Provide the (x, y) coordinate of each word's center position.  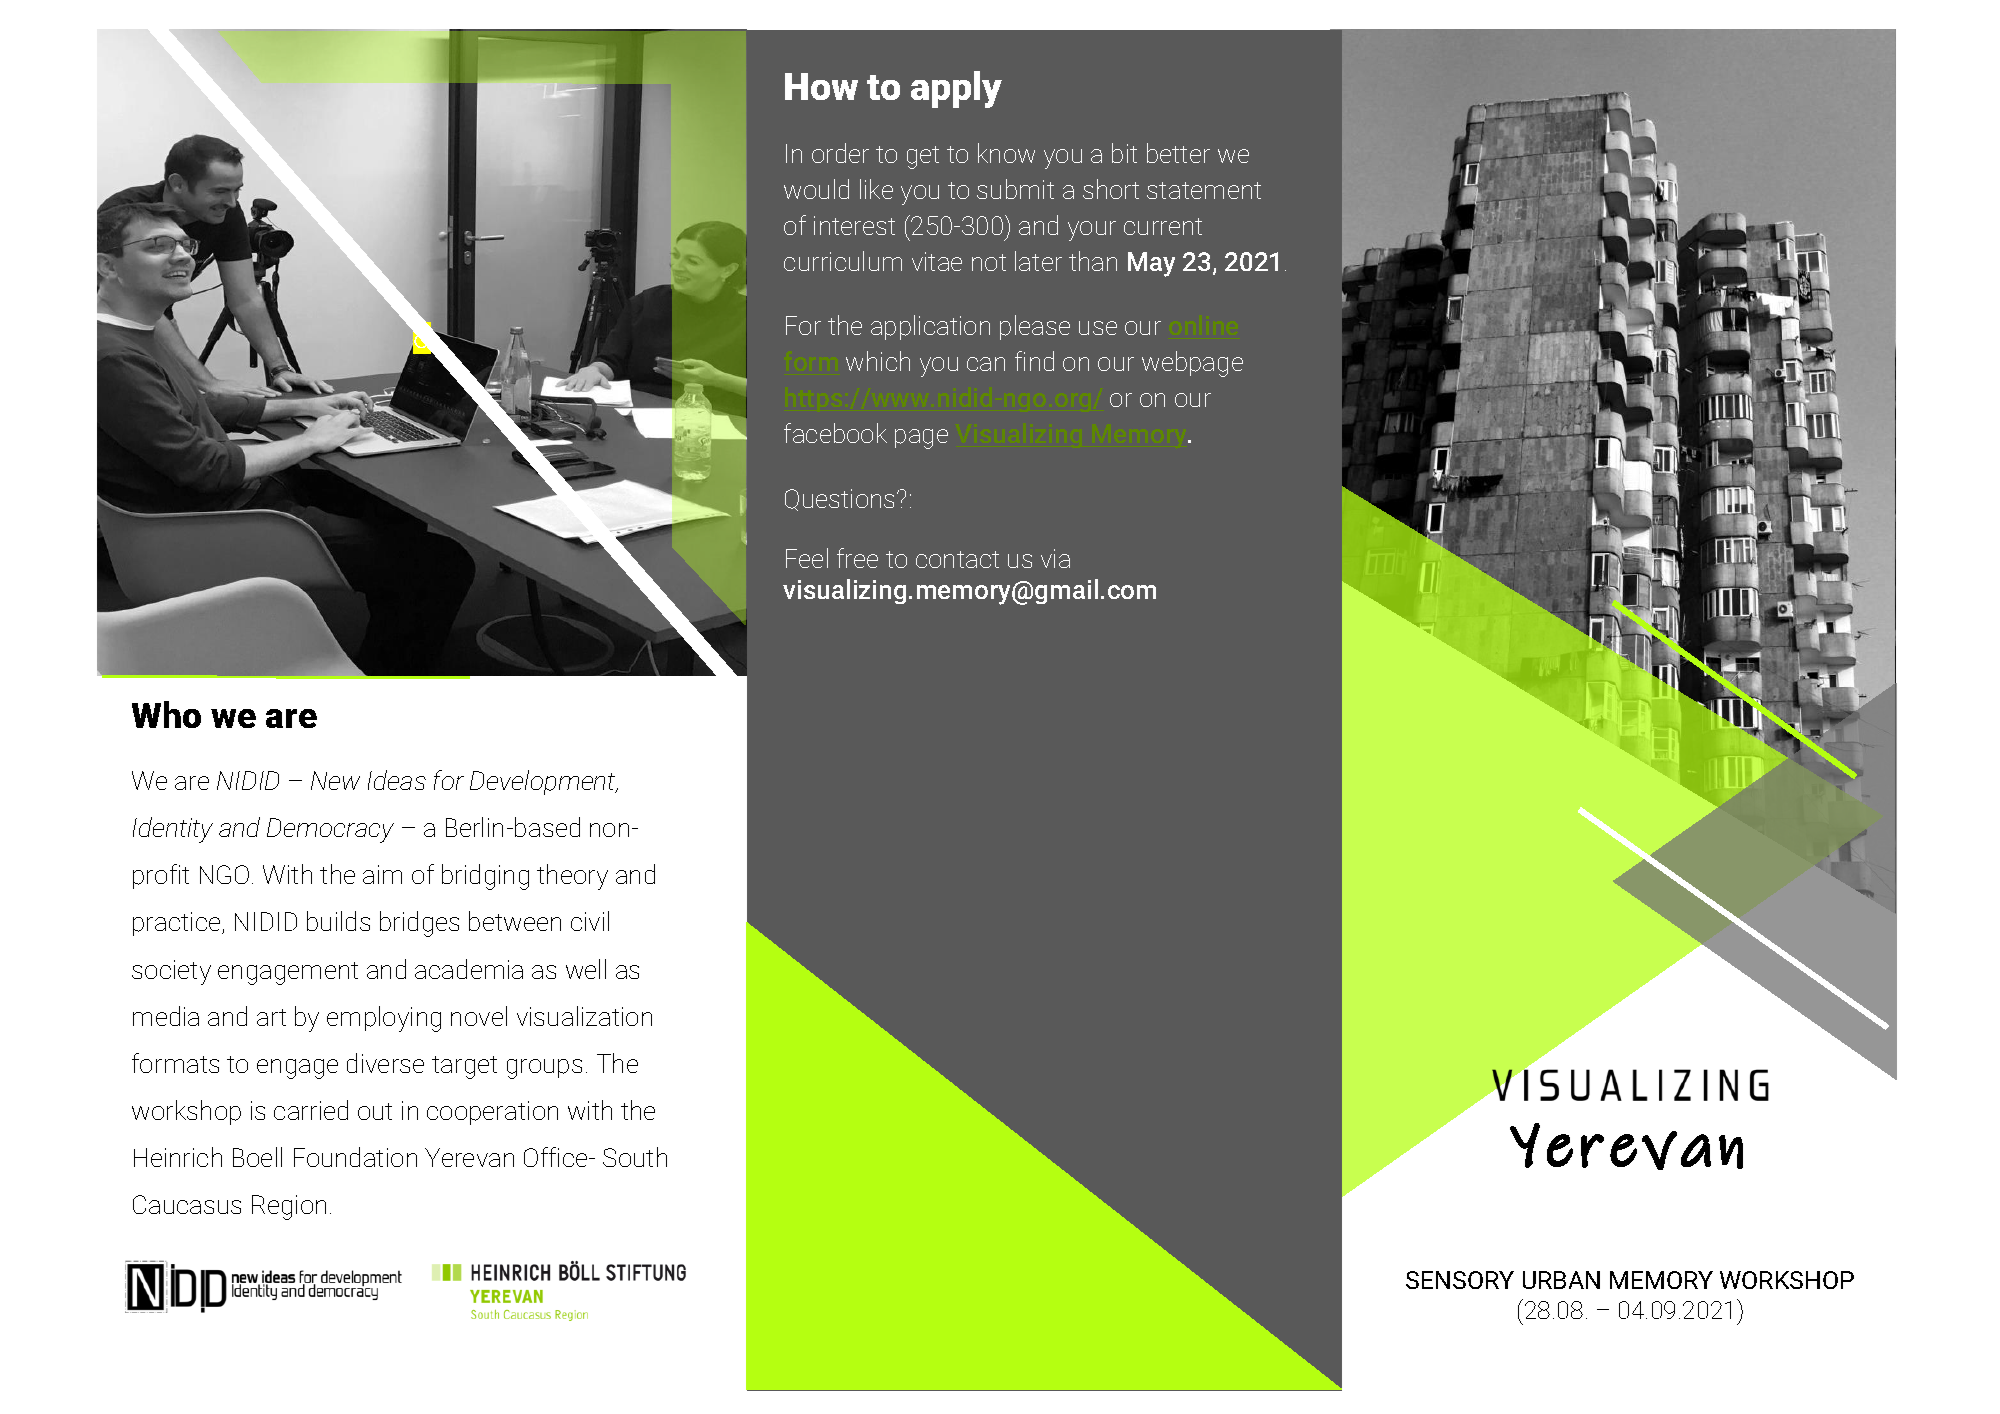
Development (544, 782)
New (335, 780)
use (1098, 328)
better (1178, 153)
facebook (835, 433)
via (1055, 558)
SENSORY (1460, 1280)
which (878, 361)
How (821, 86)
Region (289, 1207)
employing (384, 1019)
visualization (584, 1016)
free (857, 558)
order (840, 153)
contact (957, 559)
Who (166, 714)
